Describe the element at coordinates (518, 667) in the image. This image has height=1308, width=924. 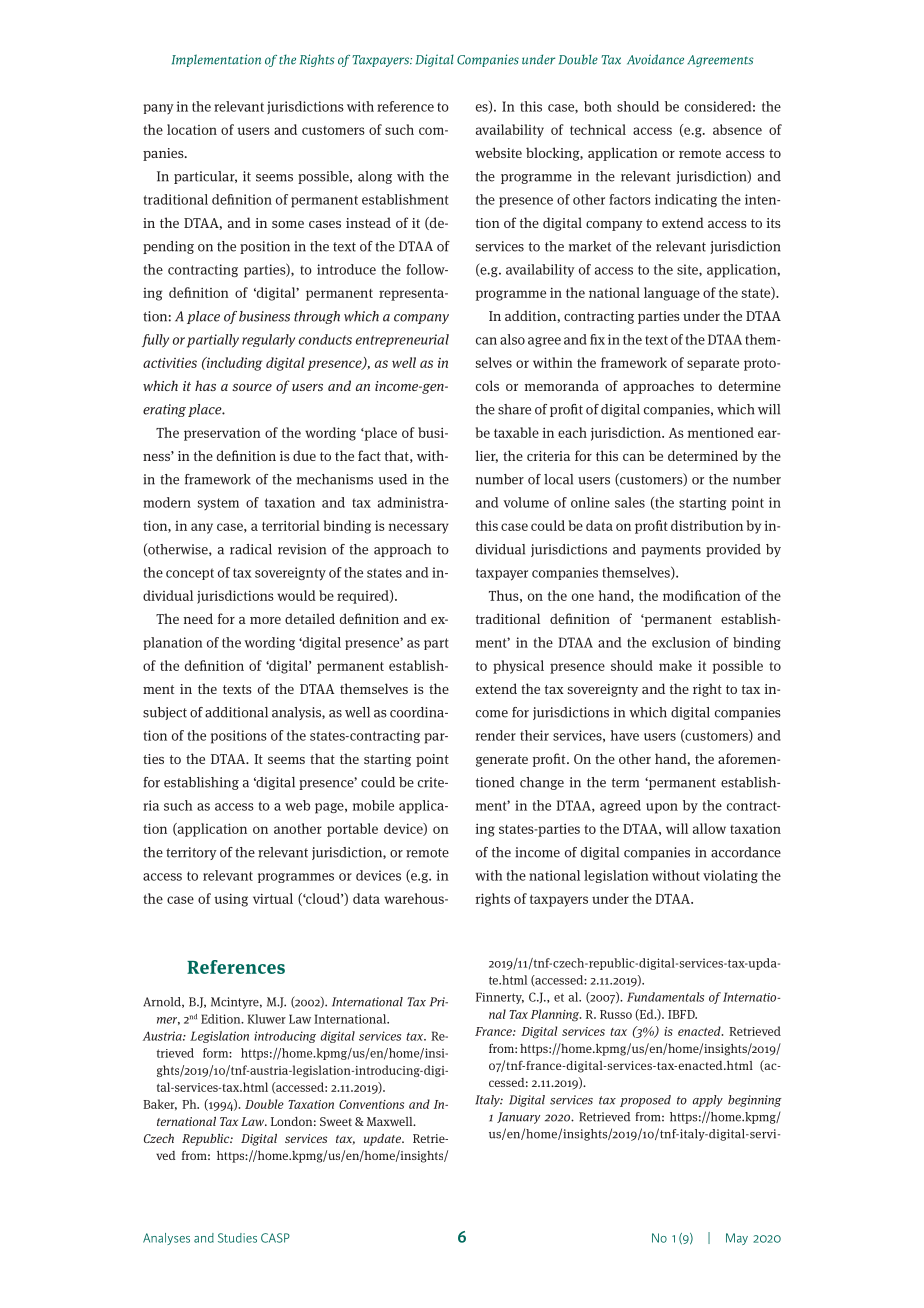
I see `physical` at that location.
